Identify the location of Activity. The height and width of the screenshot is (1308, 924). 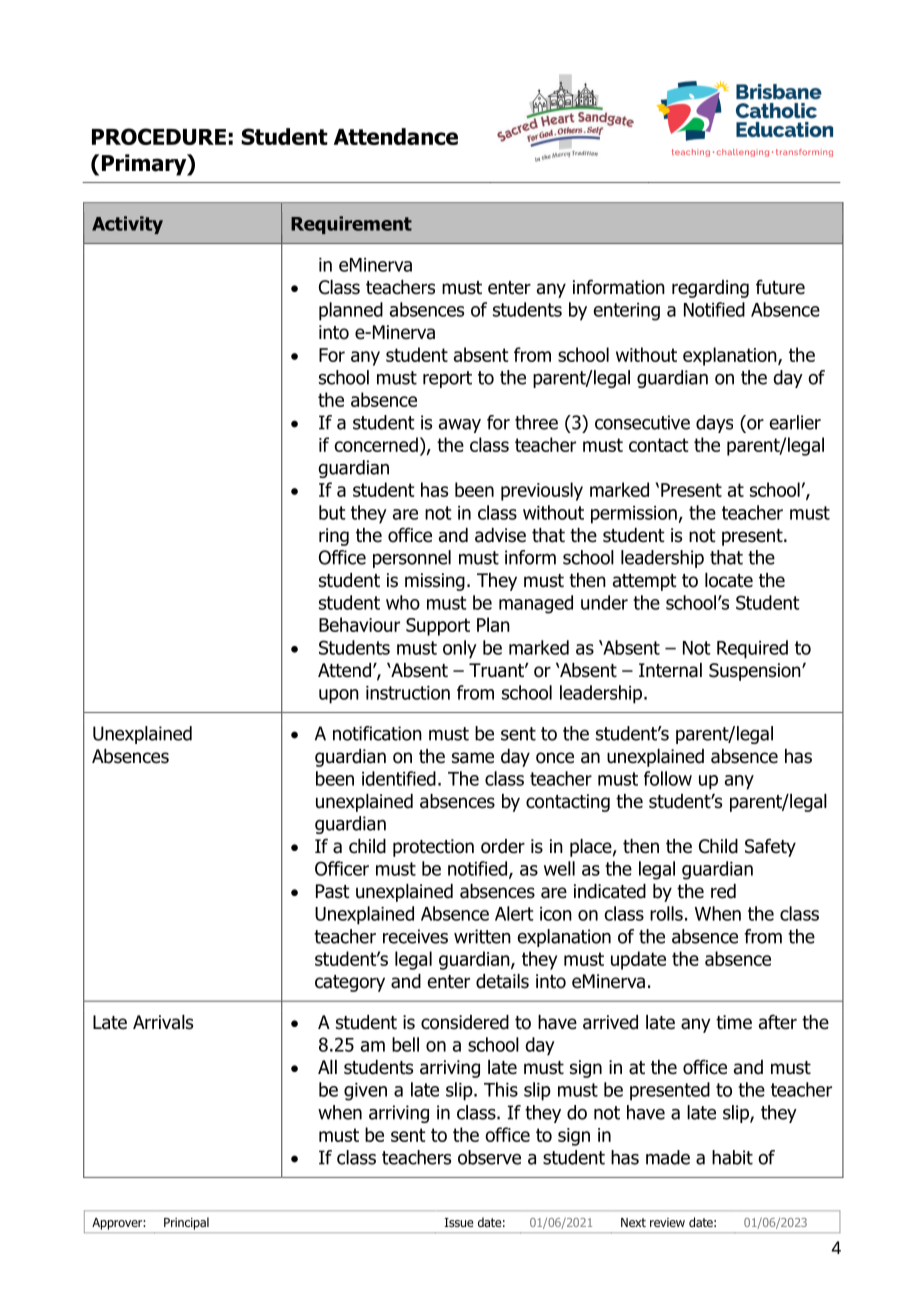
(127, 225).
